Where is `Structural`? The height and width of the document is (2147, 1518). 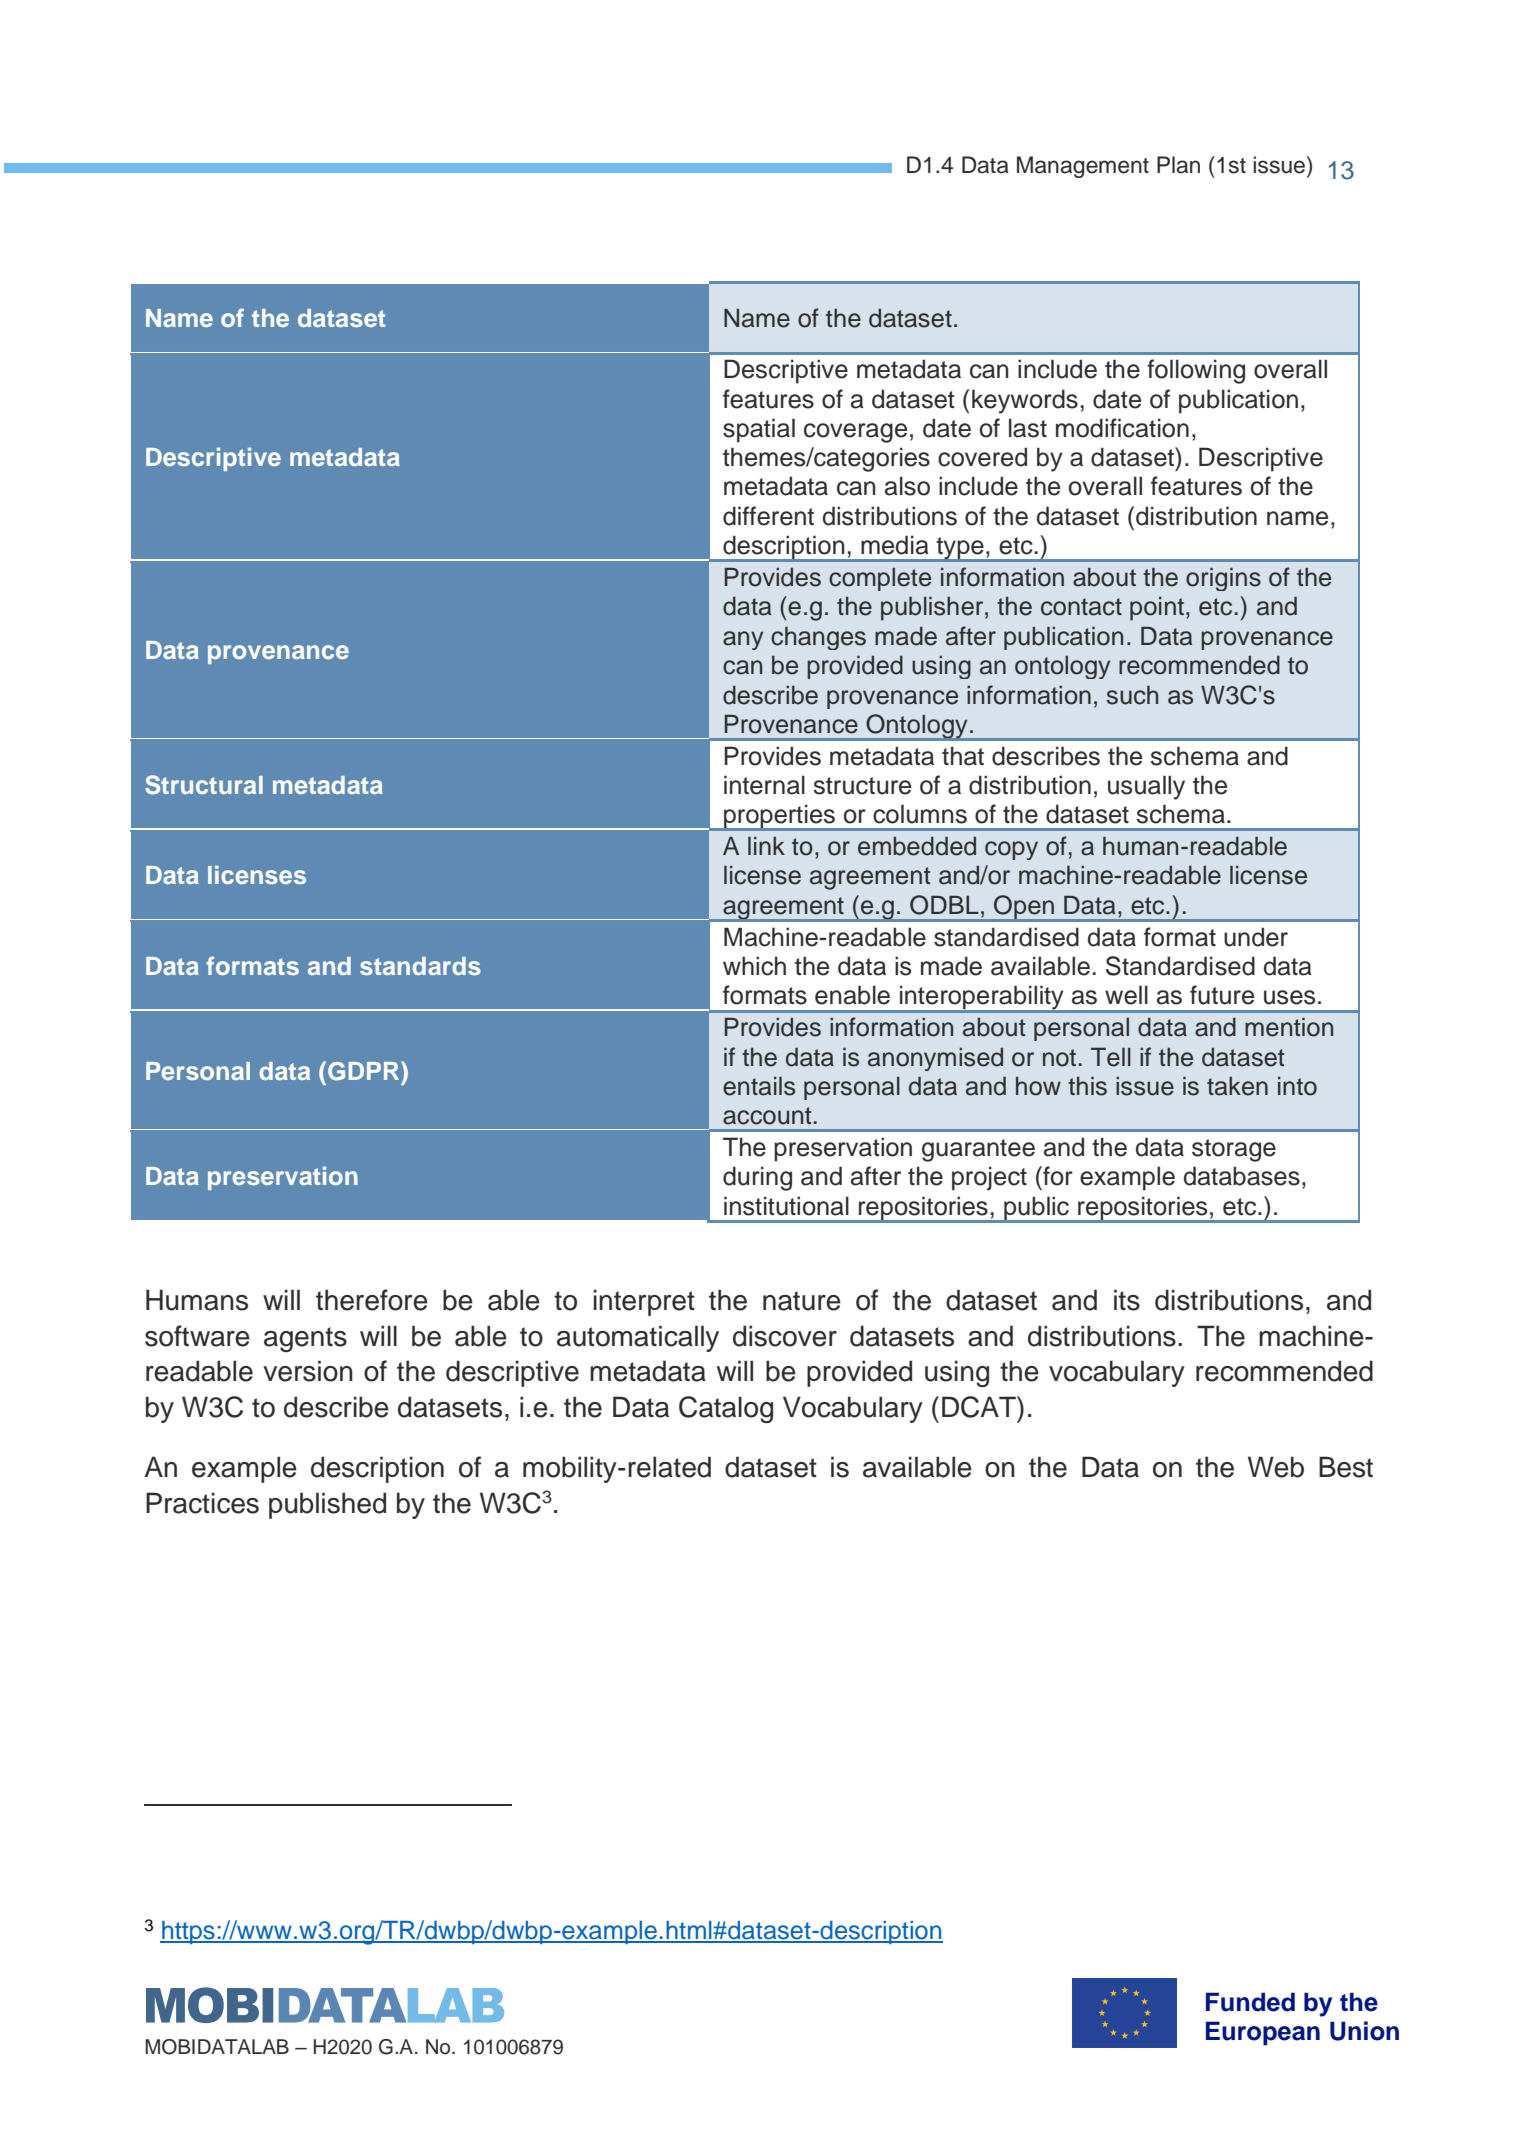 Structural is located at coordinates (204, 785).
